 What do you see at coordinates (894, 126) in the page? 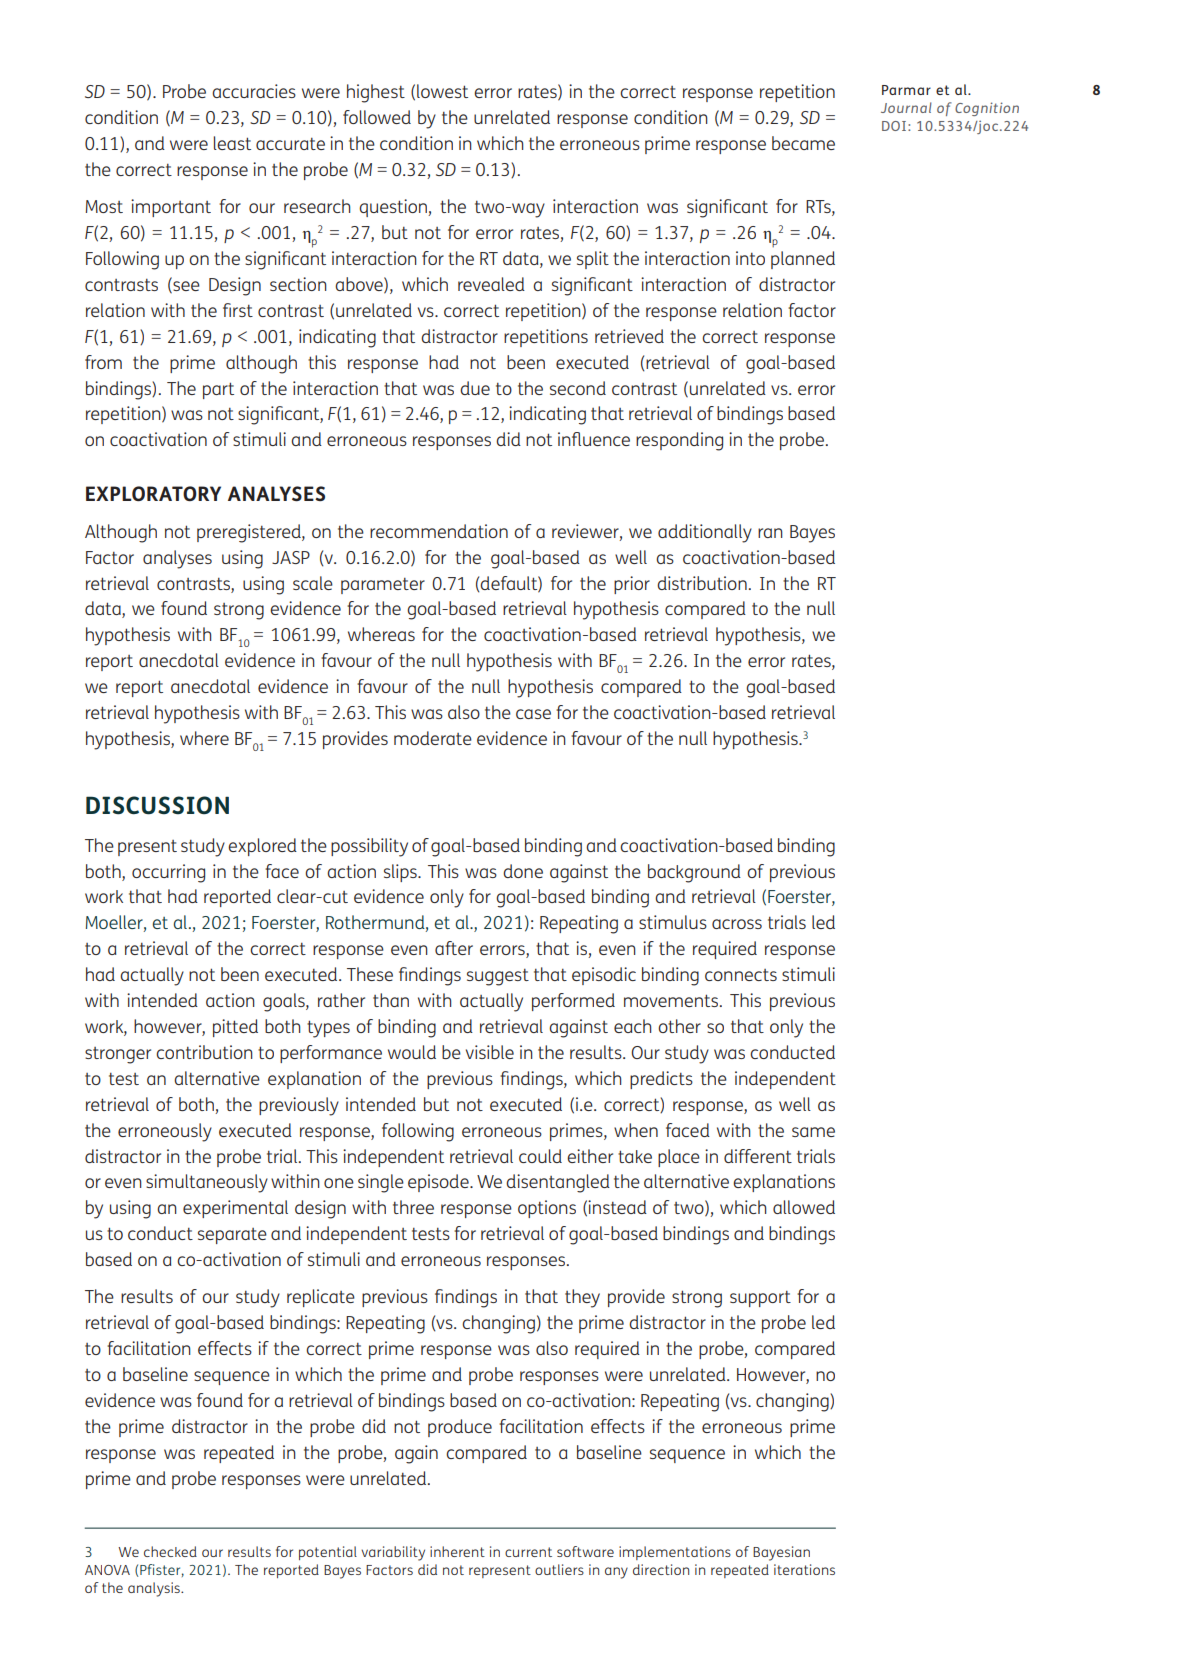
I see `DOI` at bounding box center [894, 126].
